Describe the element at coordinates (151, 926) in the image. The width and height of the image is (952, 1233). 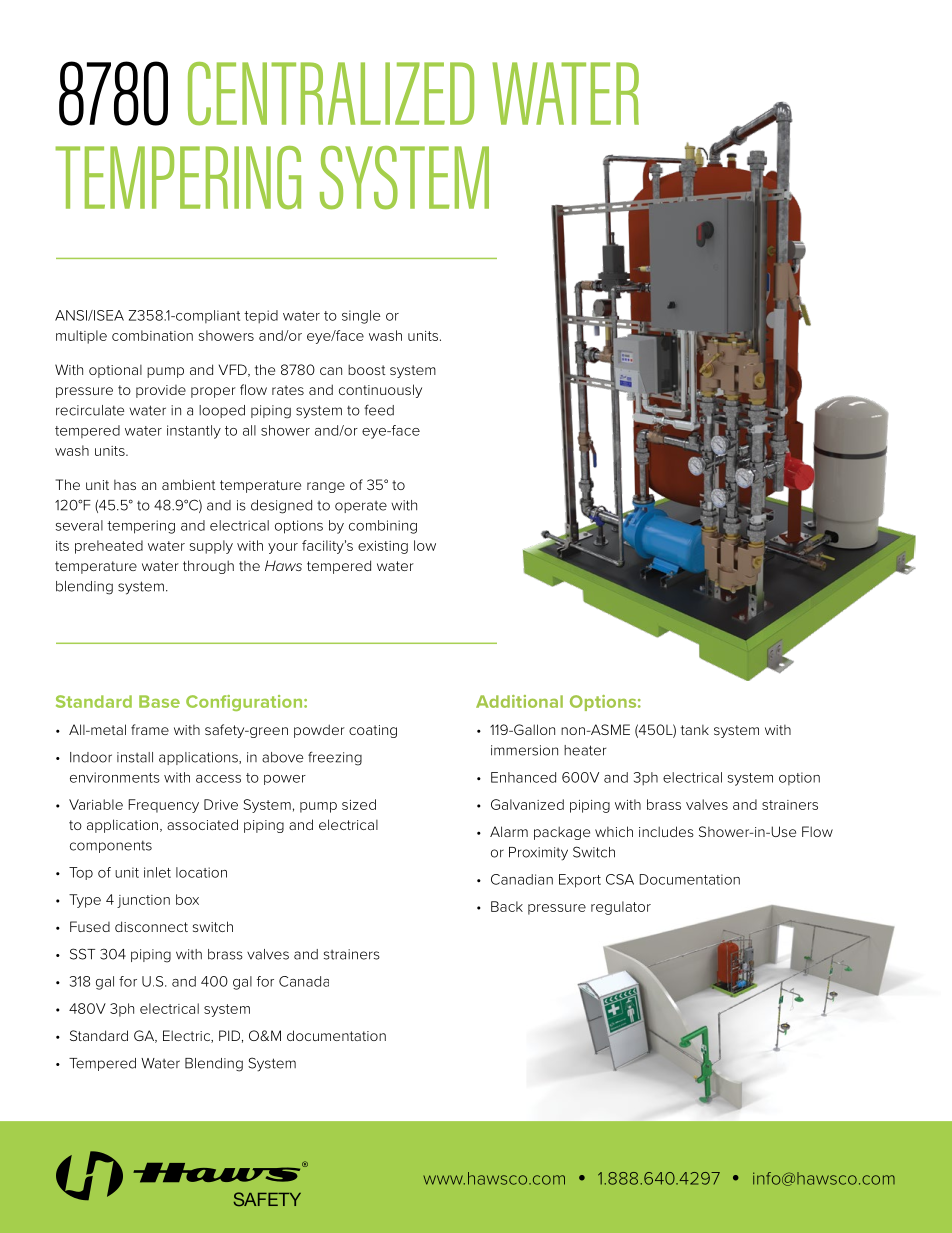
I see `disconnect` at that location.
